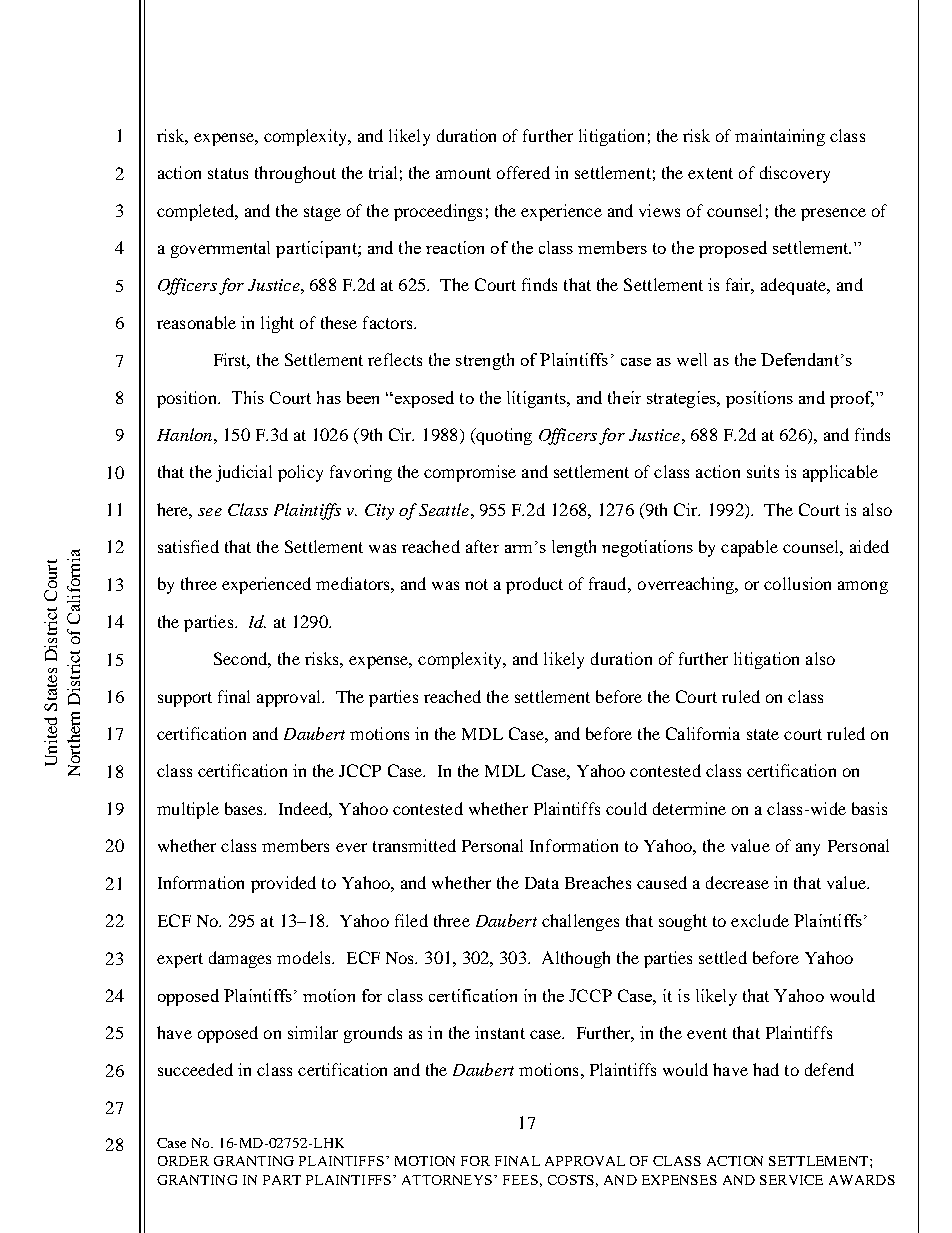 Image resolution: width=952 pixels, height=1233 pixels. What do you see at coordinates (485, 361) in the document?
I see `strength` at bounding box center [485, 361].
